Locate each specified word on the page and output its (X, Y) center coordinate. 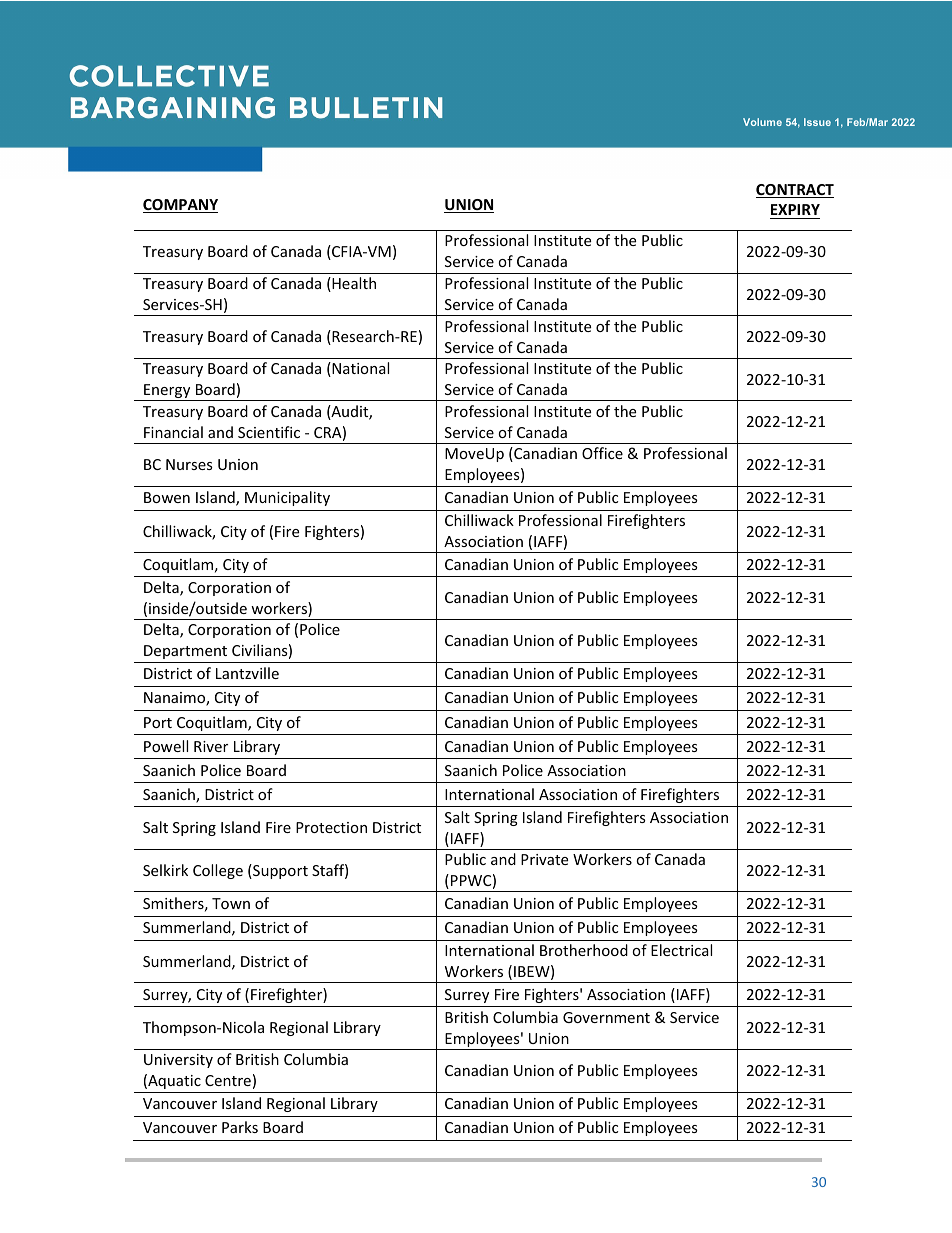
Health (353, 284)
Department (185, 652)
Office (602, 453)
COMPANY (180, 206)
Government (606, 1017)
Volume (762, 122)
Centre (228, 1080)
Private (544, 859)
